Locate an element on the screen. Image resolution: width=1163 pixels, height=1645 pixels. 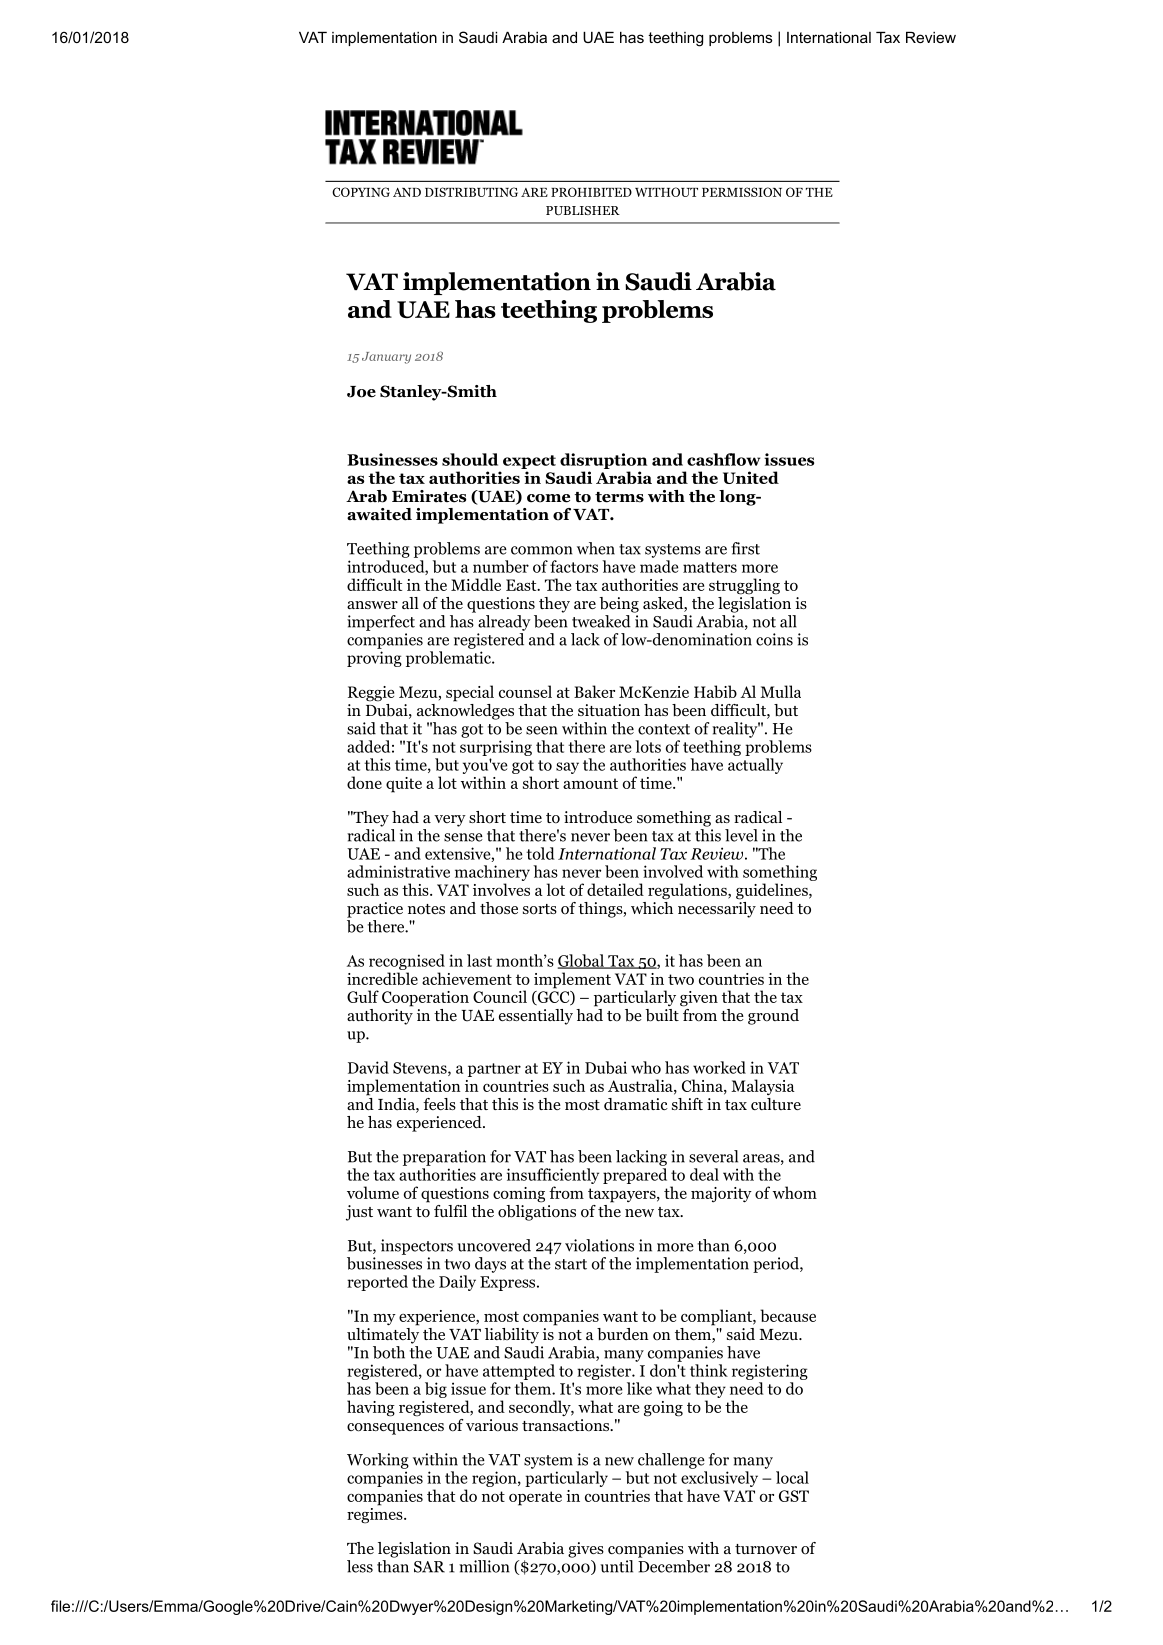
gives is located at coordinates (586, 1550).
